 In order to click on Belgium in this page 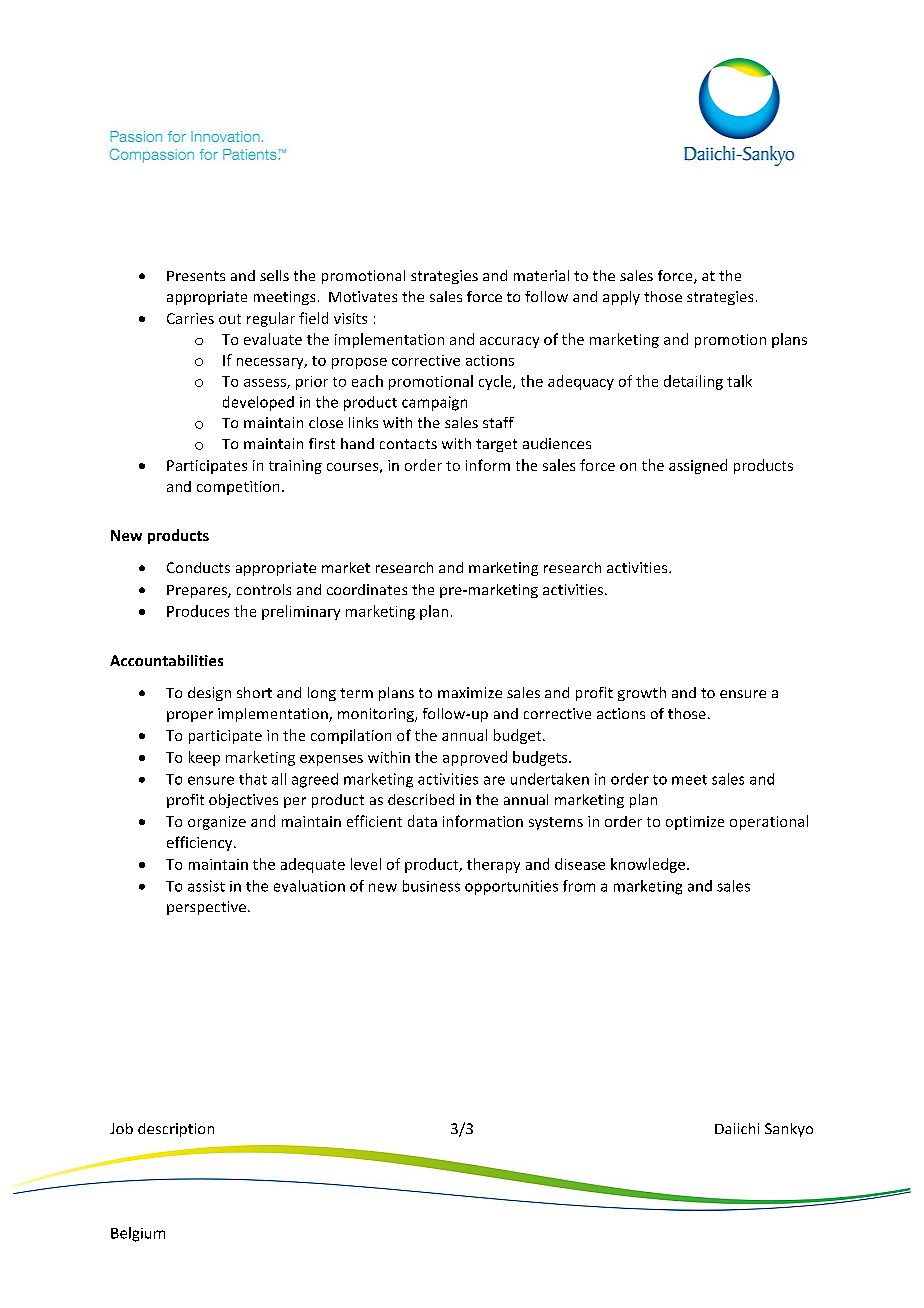, I will do `click(138, 1234)`.
